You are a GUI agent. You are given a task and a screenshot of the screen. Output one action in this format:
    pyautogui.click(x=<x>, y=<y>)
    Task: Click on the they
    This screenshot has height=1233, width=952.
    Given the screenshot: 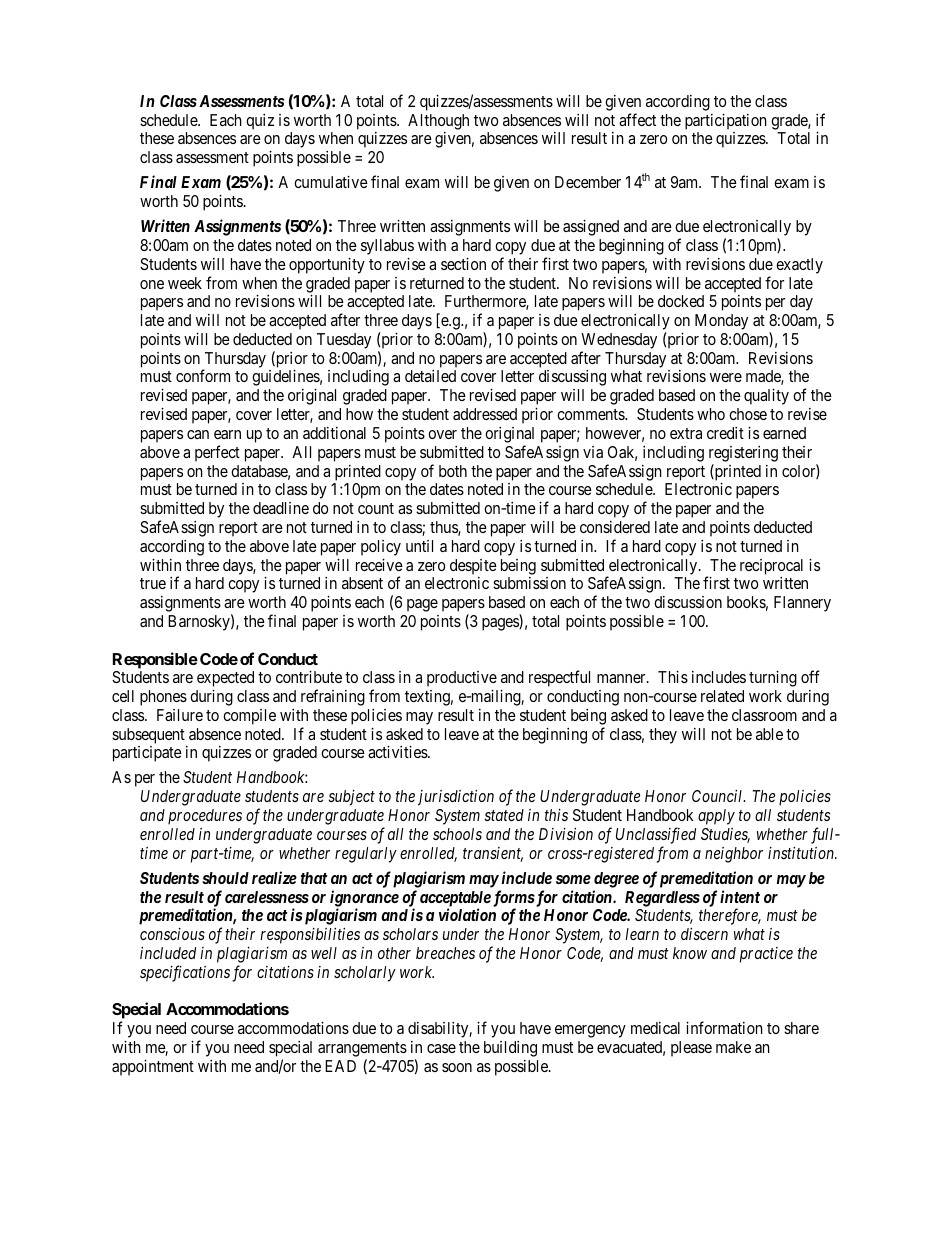 What is the action you would take?
    pyautogui.click(x=663, y=736)
